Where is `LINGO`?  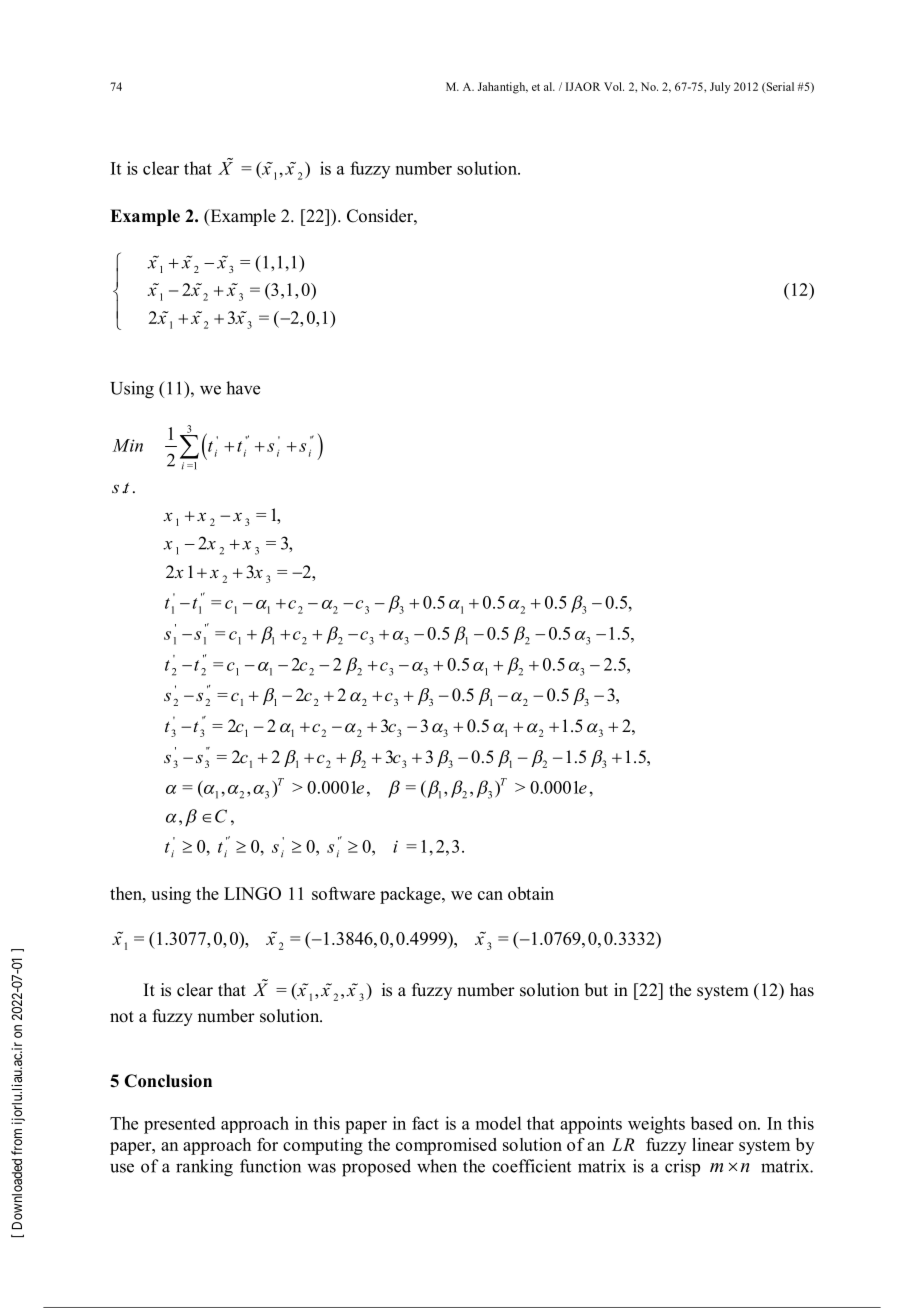
LINGO is located at coordinates (252, 893).
